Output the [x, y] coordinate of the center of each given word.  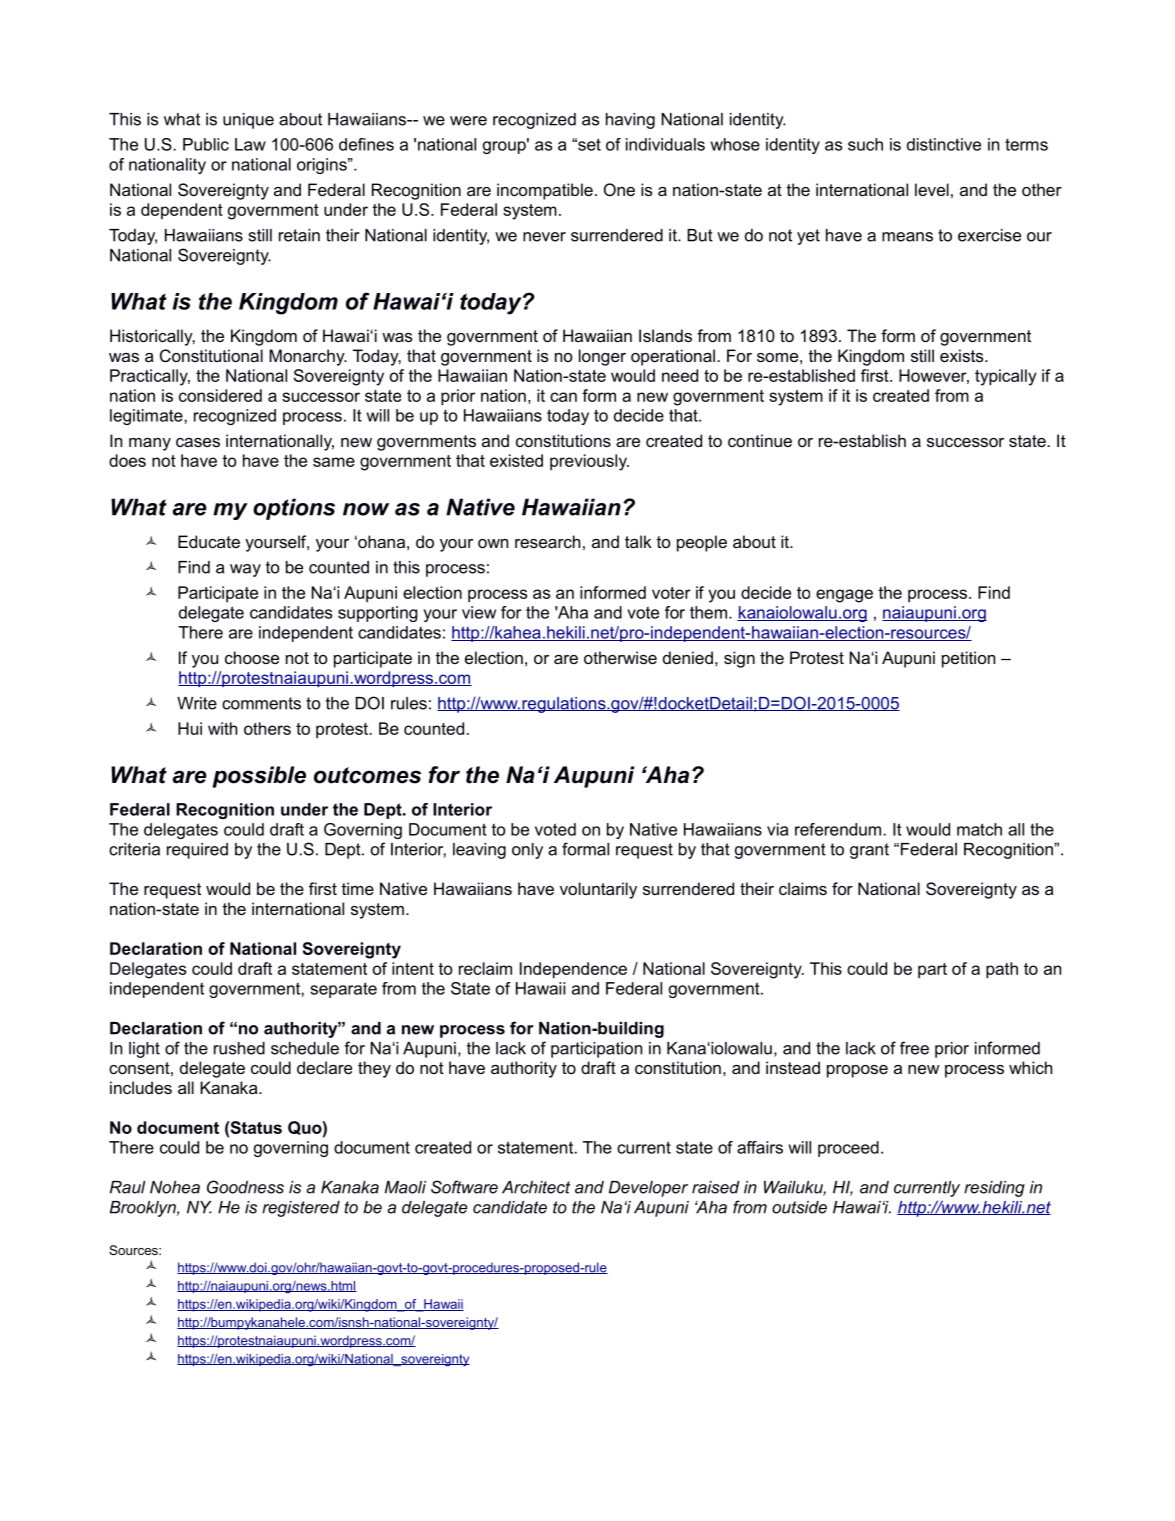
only [527, 851]
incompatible [545, 191]
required [197, 851]
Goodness [245, 1187]
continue [760, 440]
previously [589, 462]
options [294, 509]
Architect [536, 1187]
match [979, 829]
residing [994, 1189]
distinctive [944, 144]
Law [250, 144]
